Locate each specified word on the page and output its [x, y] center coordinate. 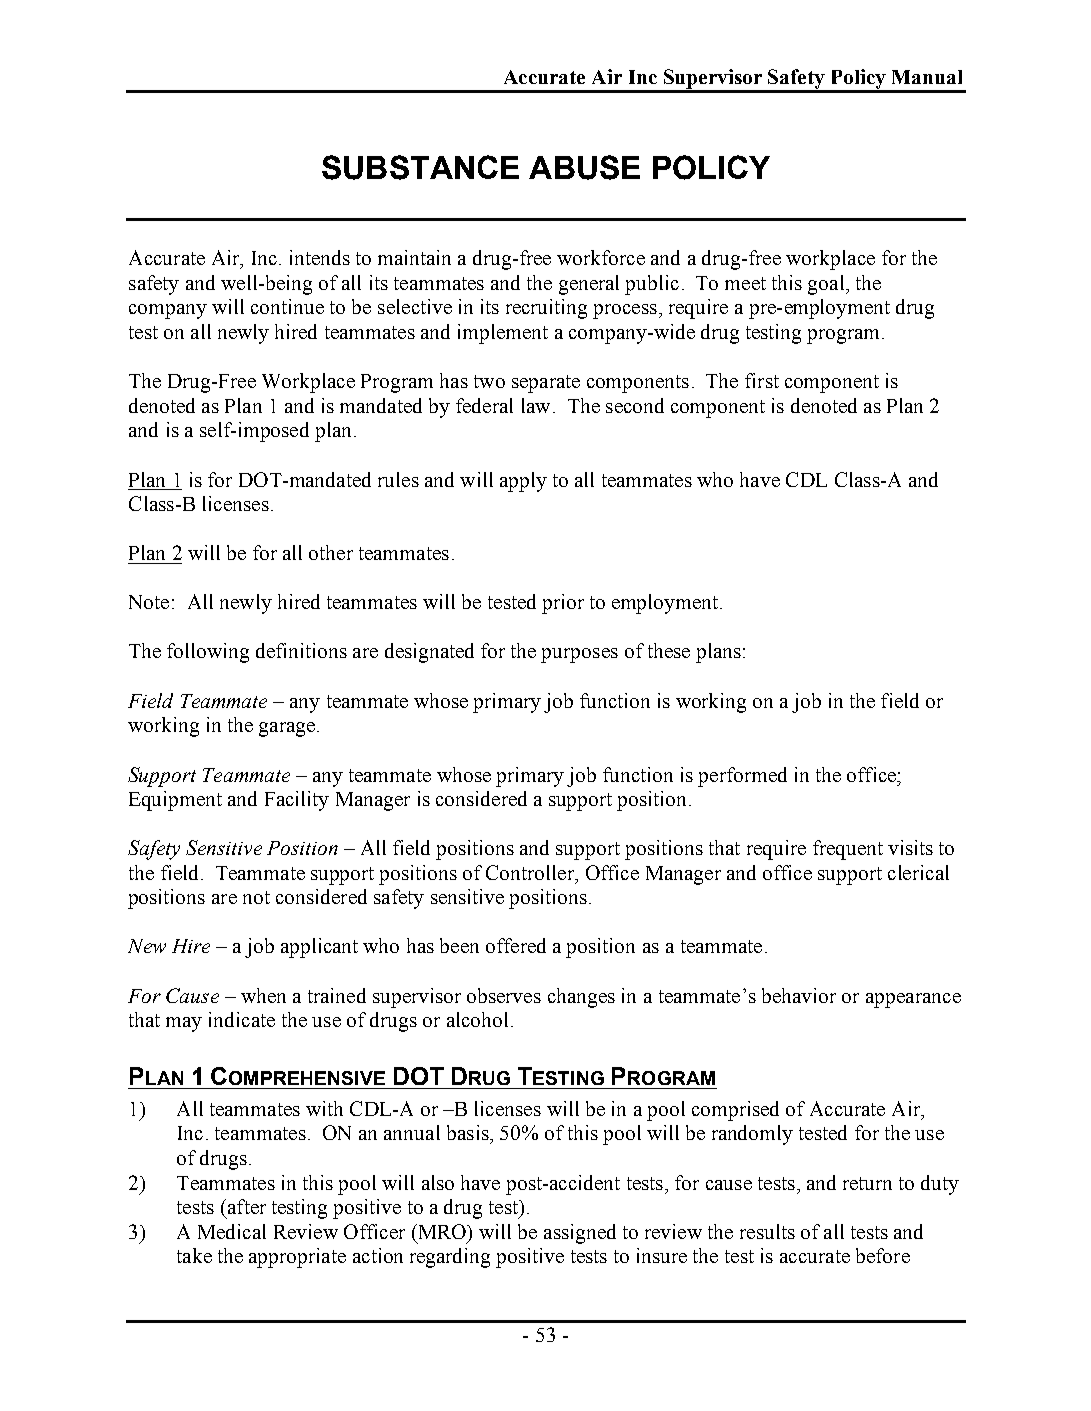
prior [563, 604]
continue [287, 306]
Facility [297, 801]
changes [581, 998]
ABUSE [584, 167]
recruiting [546, 309]
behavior [799, 995]
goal [827, 285]
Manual [927, 77]
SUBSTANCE [420, 167]
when [263, 995]
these [669, 650]
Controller [531, 874]
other [331, 552]
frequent [848, 850]
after [245, 1206]
